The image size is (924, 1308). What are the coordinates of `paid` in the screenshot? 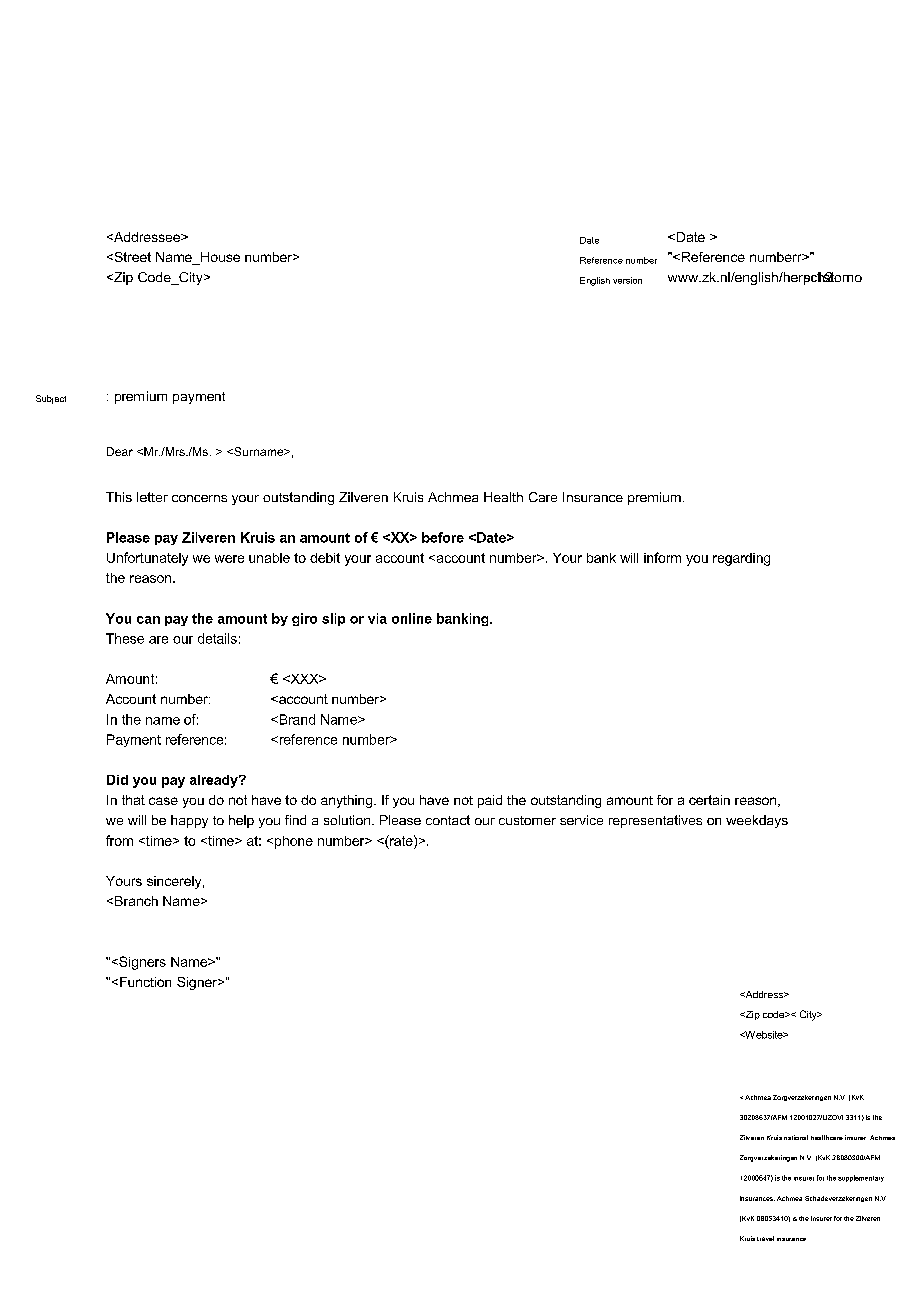 It's located at (490, 801).
